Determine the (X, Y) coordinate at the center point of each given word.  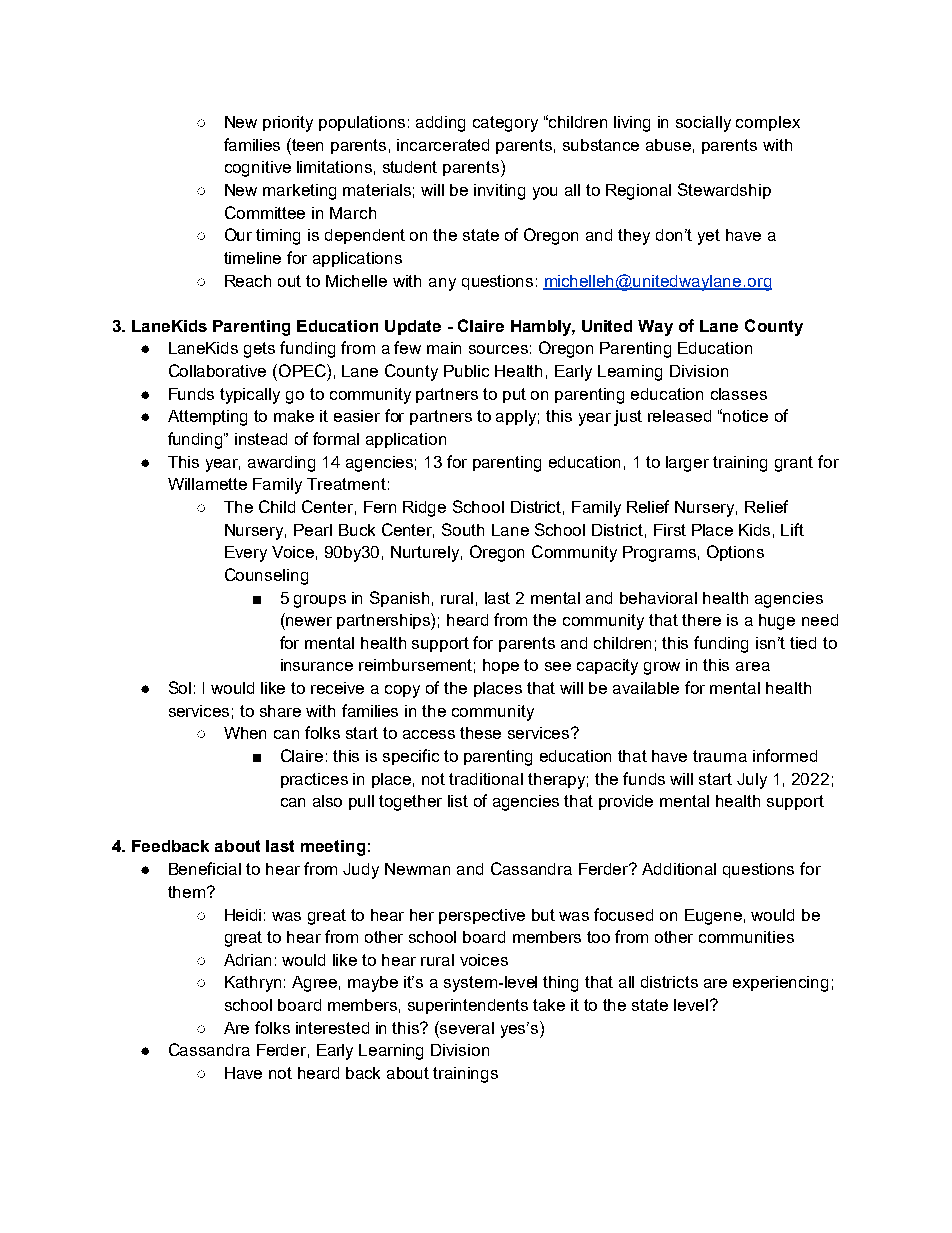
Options (735, 553)
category (505, 124)
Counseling (266, 576)
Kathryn (253, 984)
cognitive (258, 169)
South (463, 529)
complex (768, 123)
